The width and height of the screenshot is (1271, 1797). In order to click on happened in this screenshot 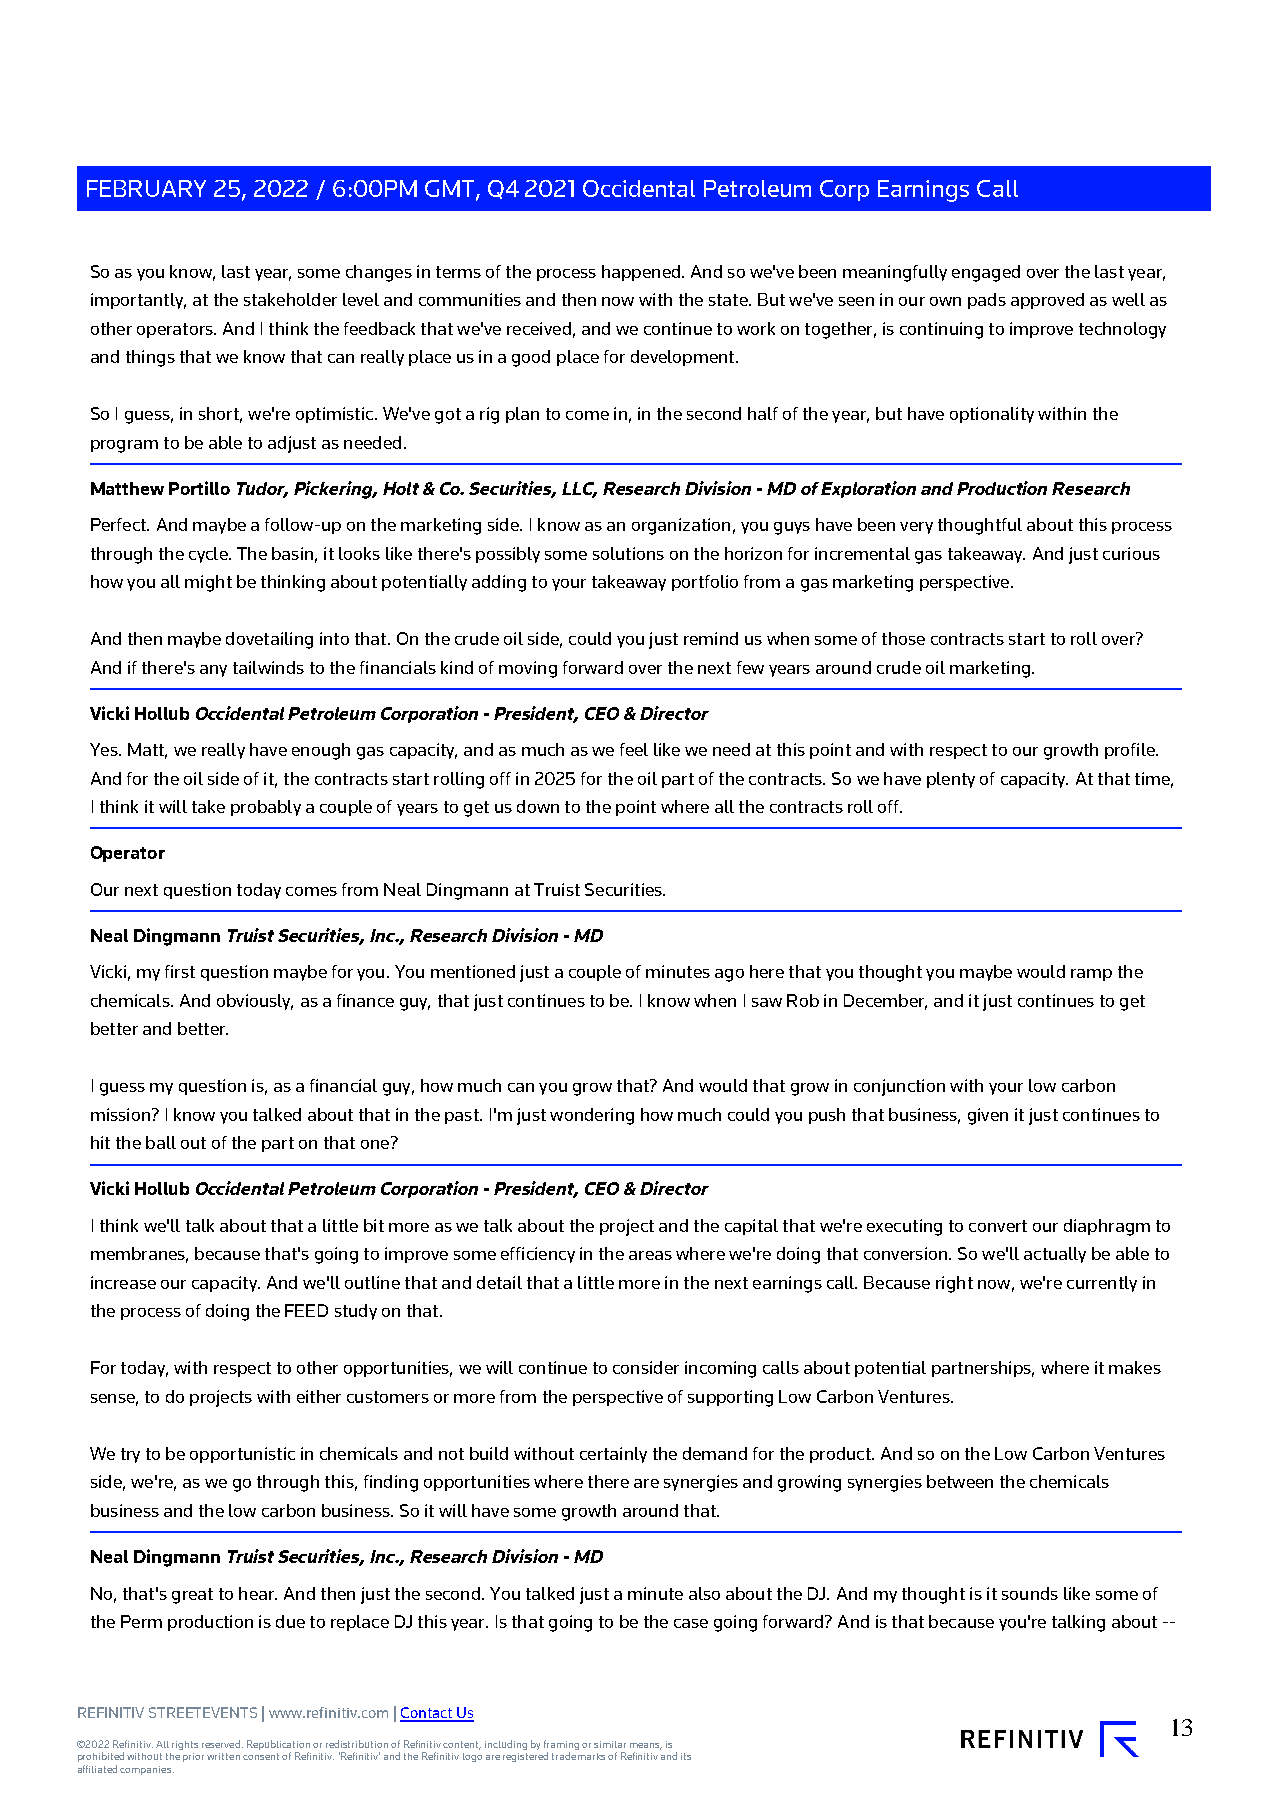, I will do `click(641, 273)`.
